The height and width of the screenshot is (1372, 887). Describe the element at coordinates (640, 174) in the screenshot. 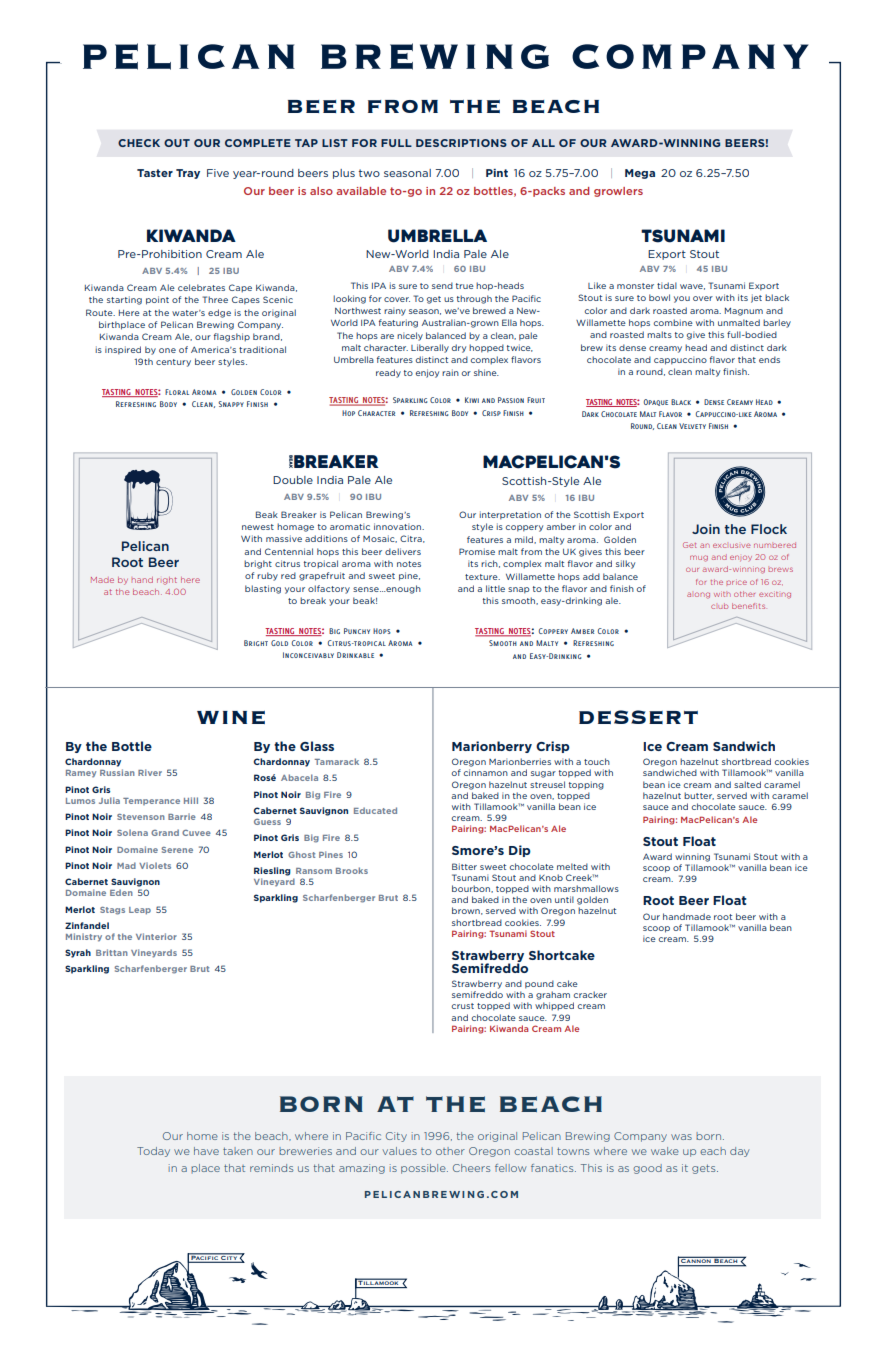

I see `Mega` at that location.
